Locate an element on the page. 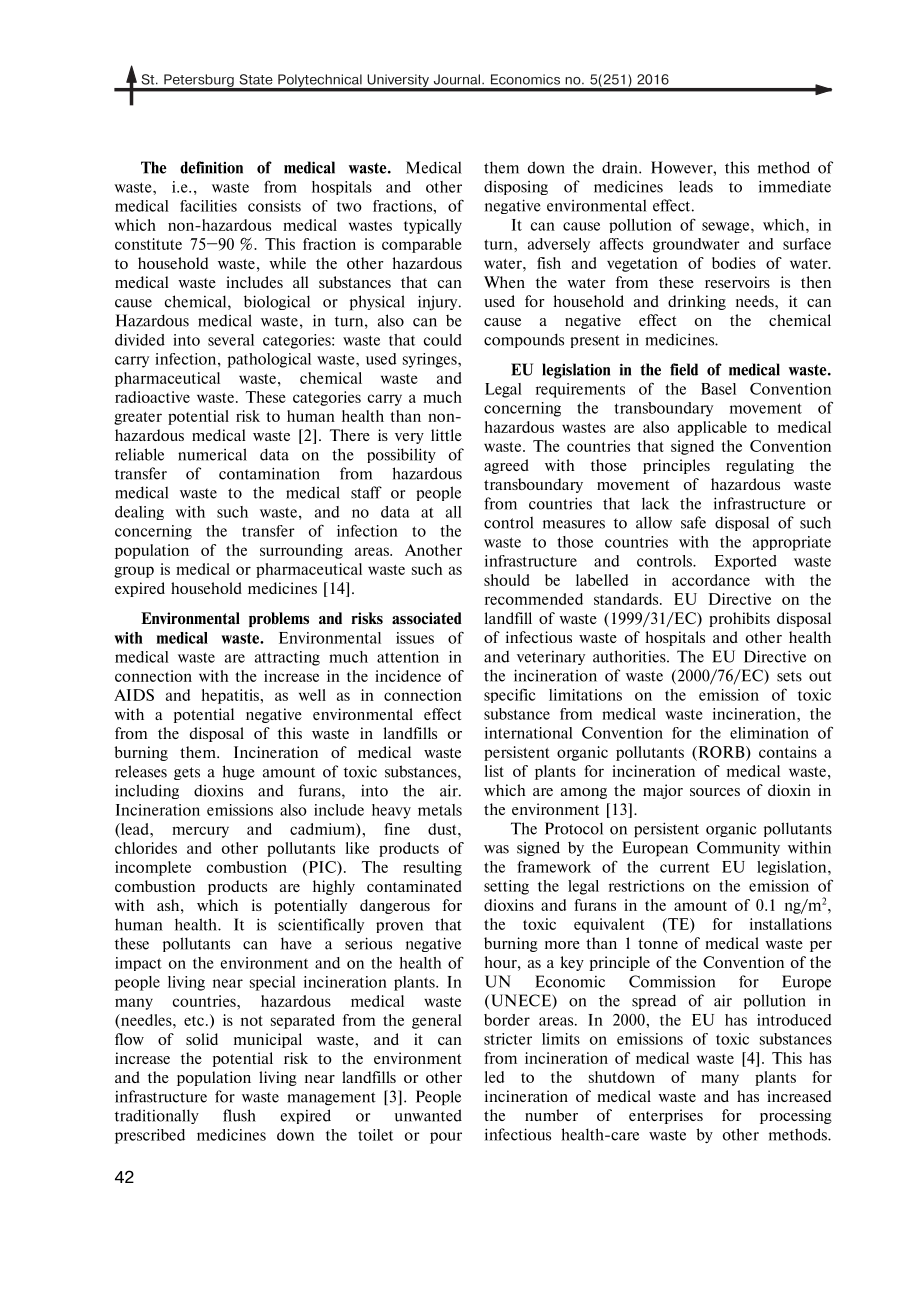  sources is located at coordinates (715, 792).
